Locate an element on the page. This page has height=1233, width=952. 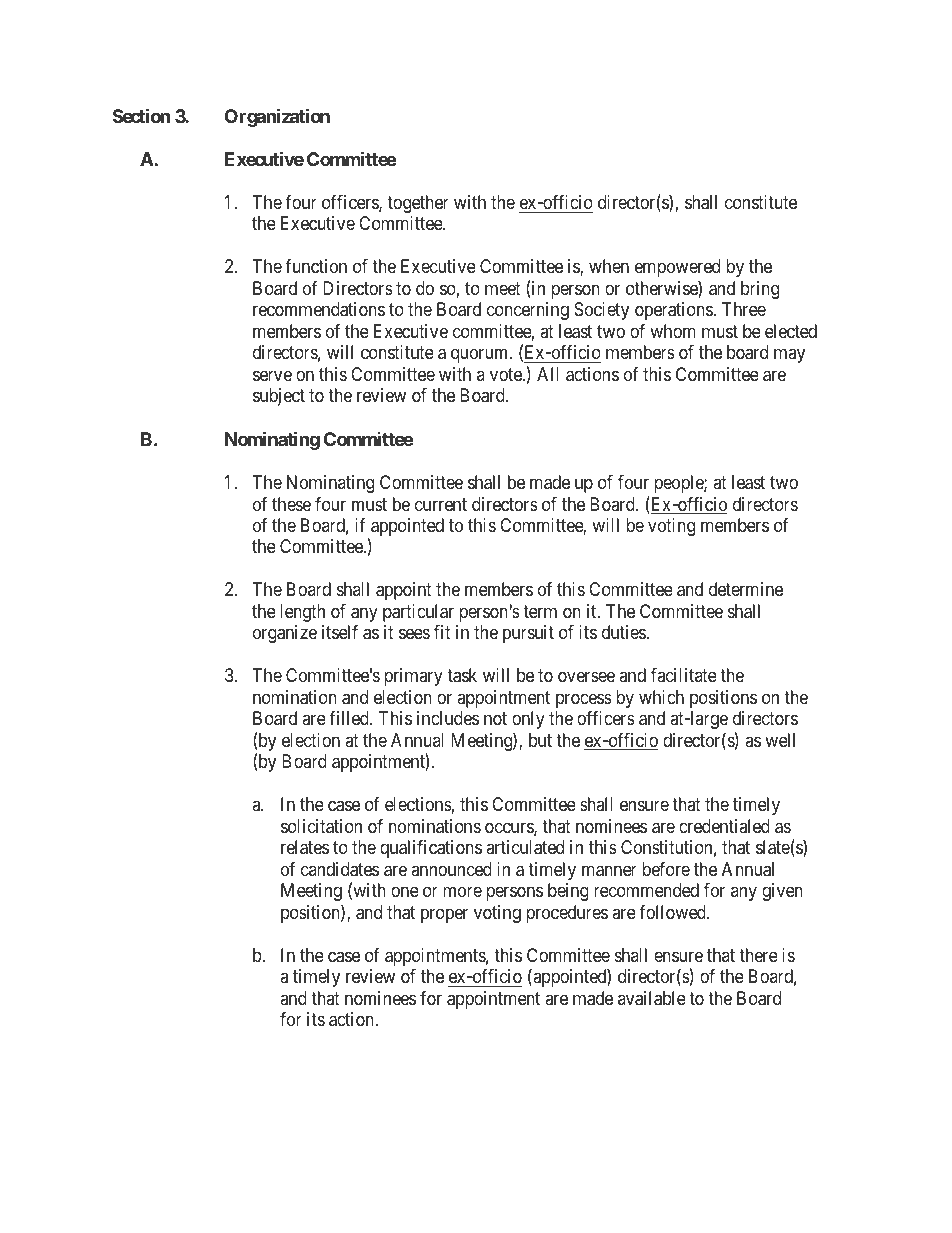
concerning is located at coordinates (528, 311).
